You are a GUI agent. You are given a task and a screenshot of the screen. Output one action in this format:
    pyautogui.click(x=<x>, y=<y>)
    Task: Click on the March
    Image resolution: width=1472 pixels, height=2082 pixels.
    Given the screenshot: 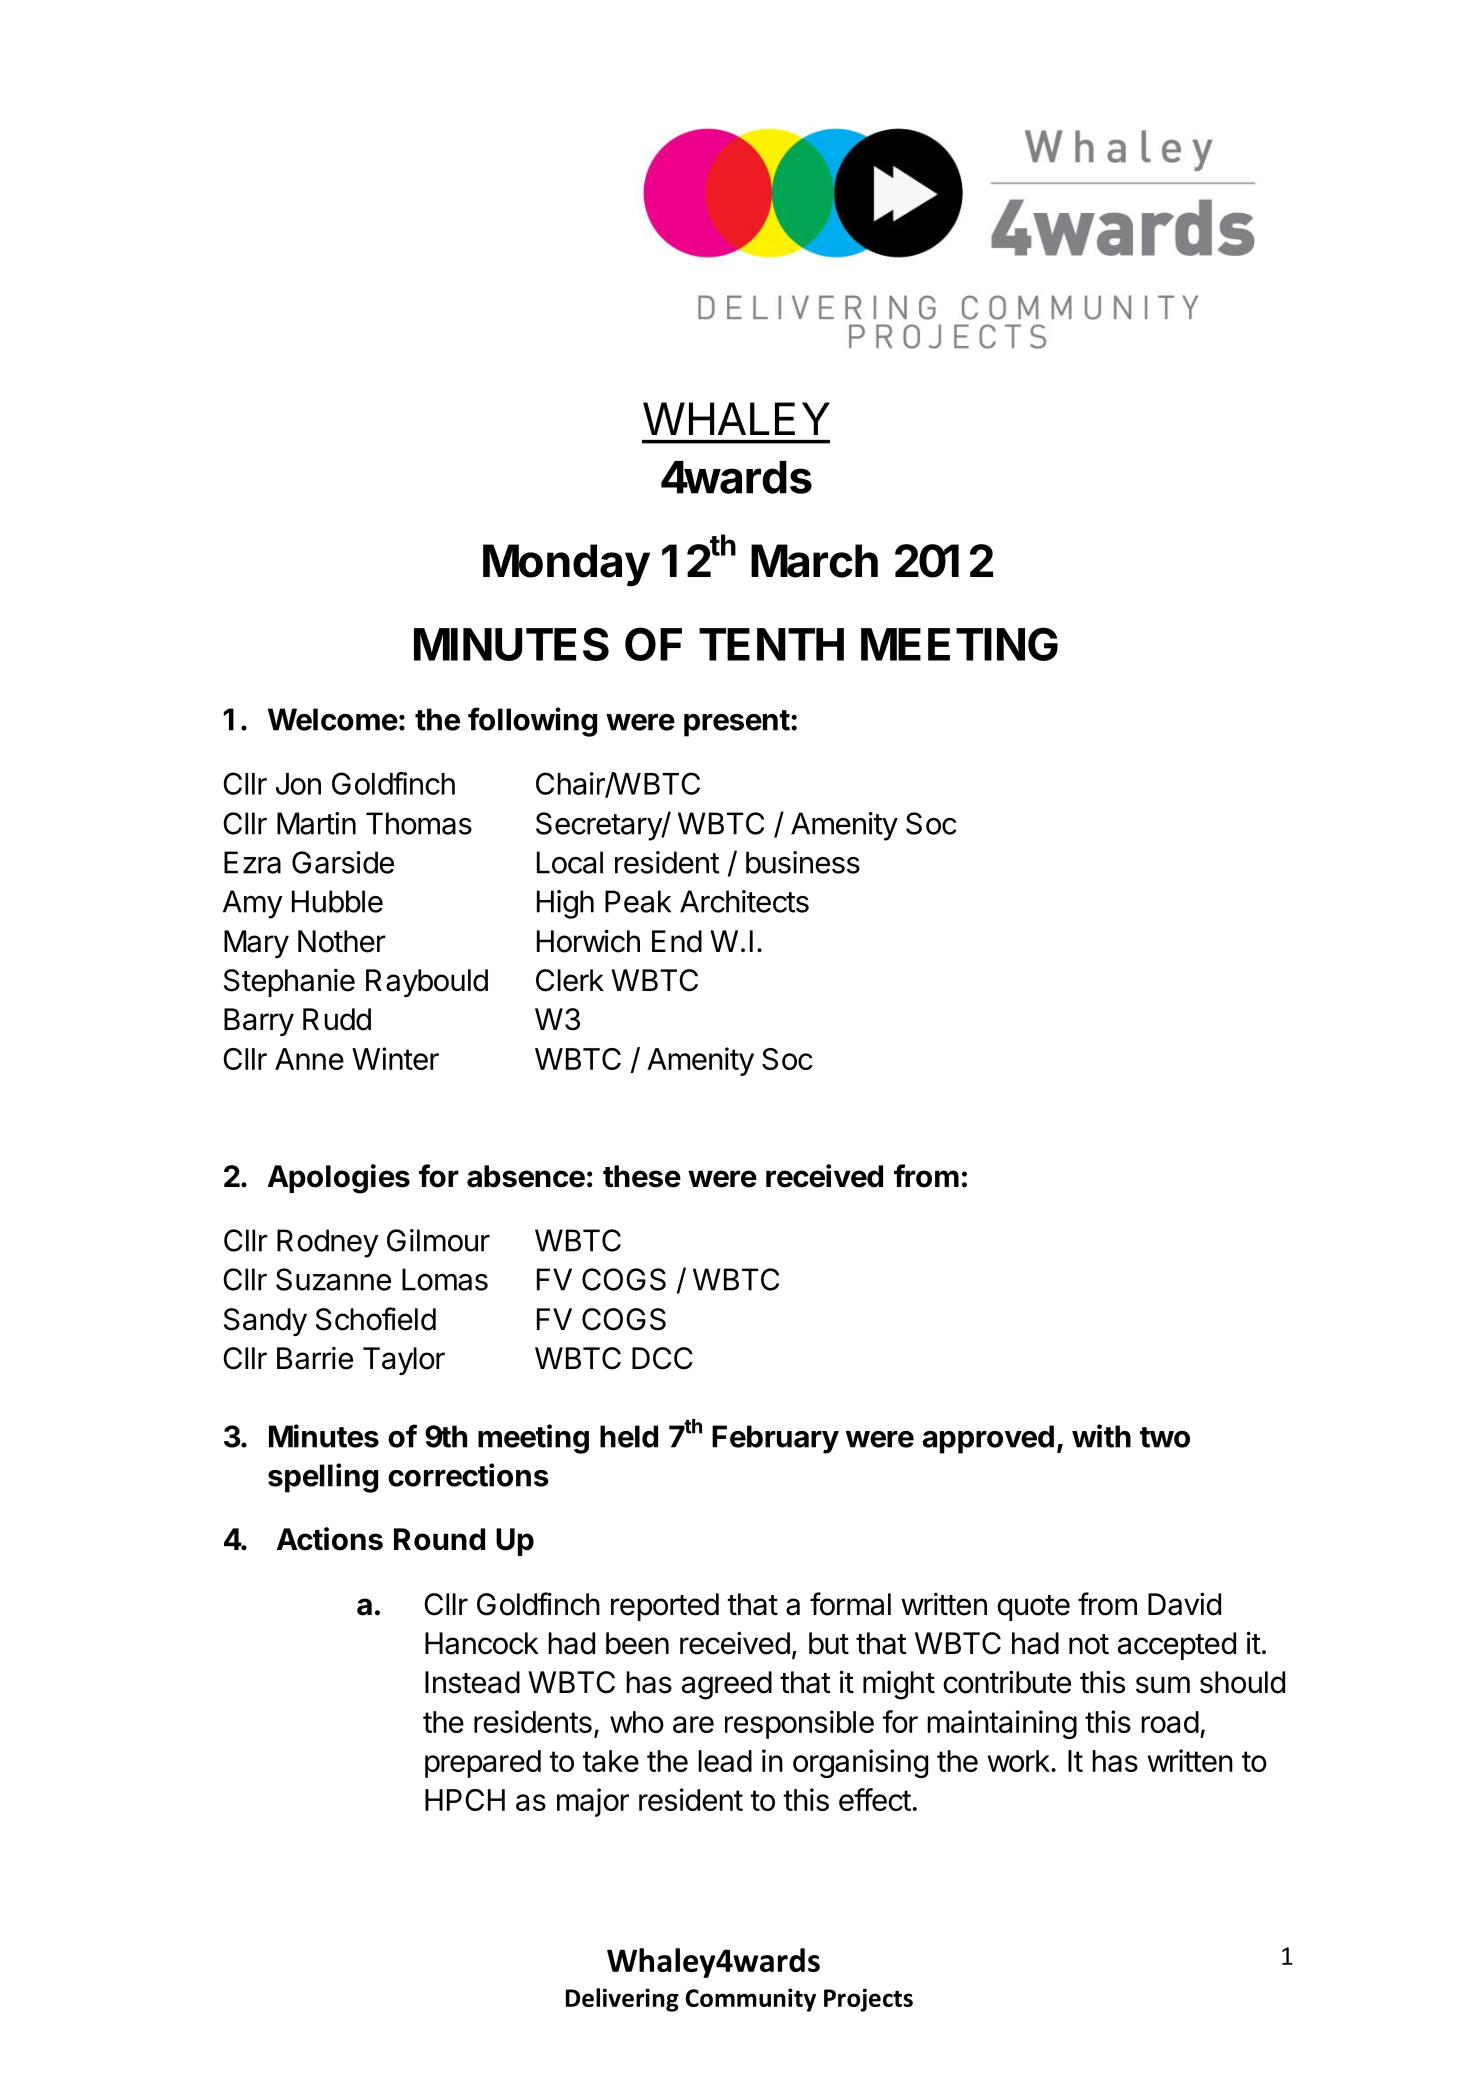 What is the action you would take?
    pyautogui.click(x=814, y=561)
